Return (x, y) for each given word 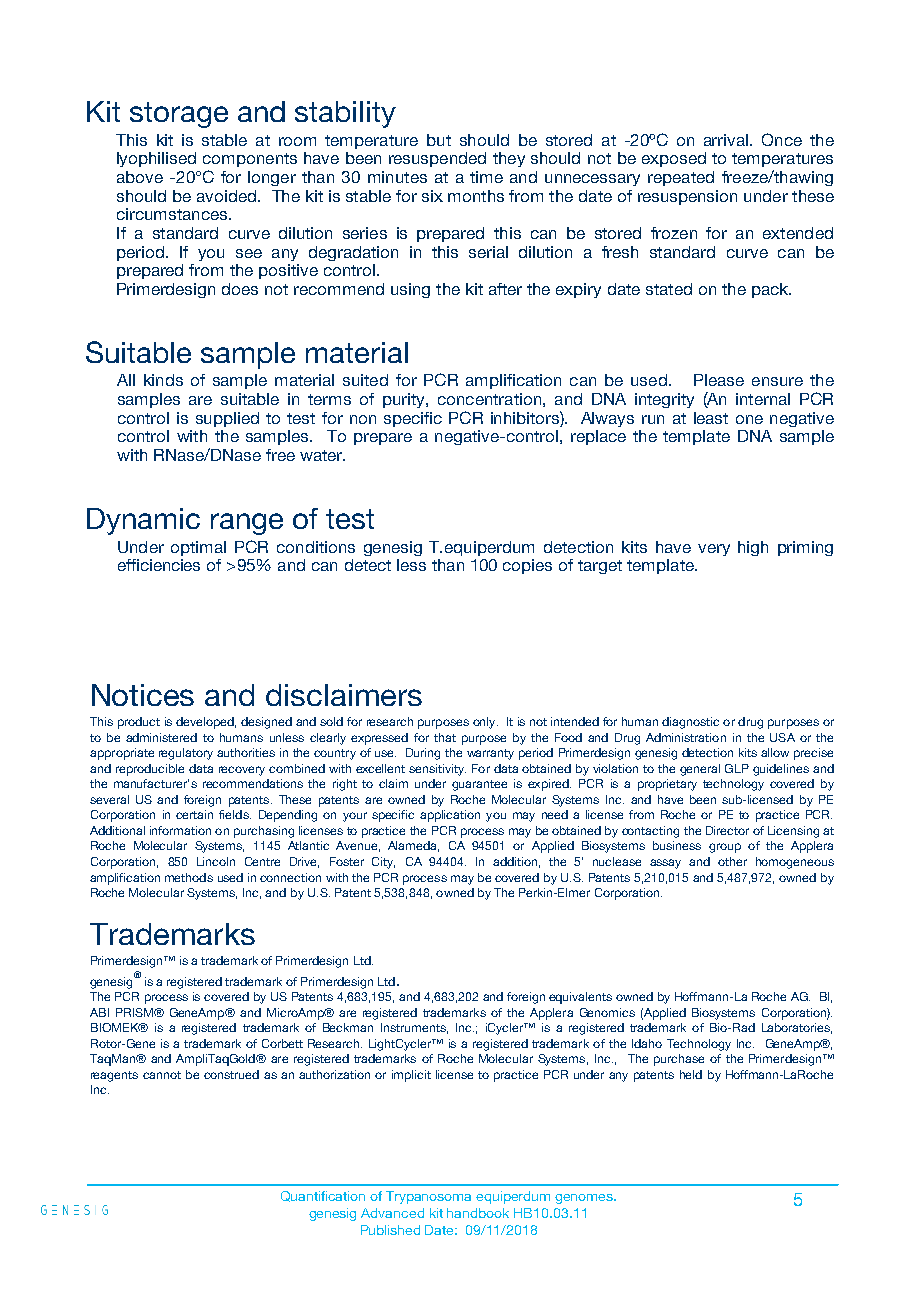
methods (189, 877)
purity (405, 400)
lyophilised (156, 159)
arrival (726, 140)
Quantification (323, 1196)
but (439, 140)
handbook (478, 1213)
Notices (143, 695)
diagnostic (690, 723)
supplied (227, 419)
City (383, 863)
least (711, 418)
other (732, 861)
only (485, 723)
